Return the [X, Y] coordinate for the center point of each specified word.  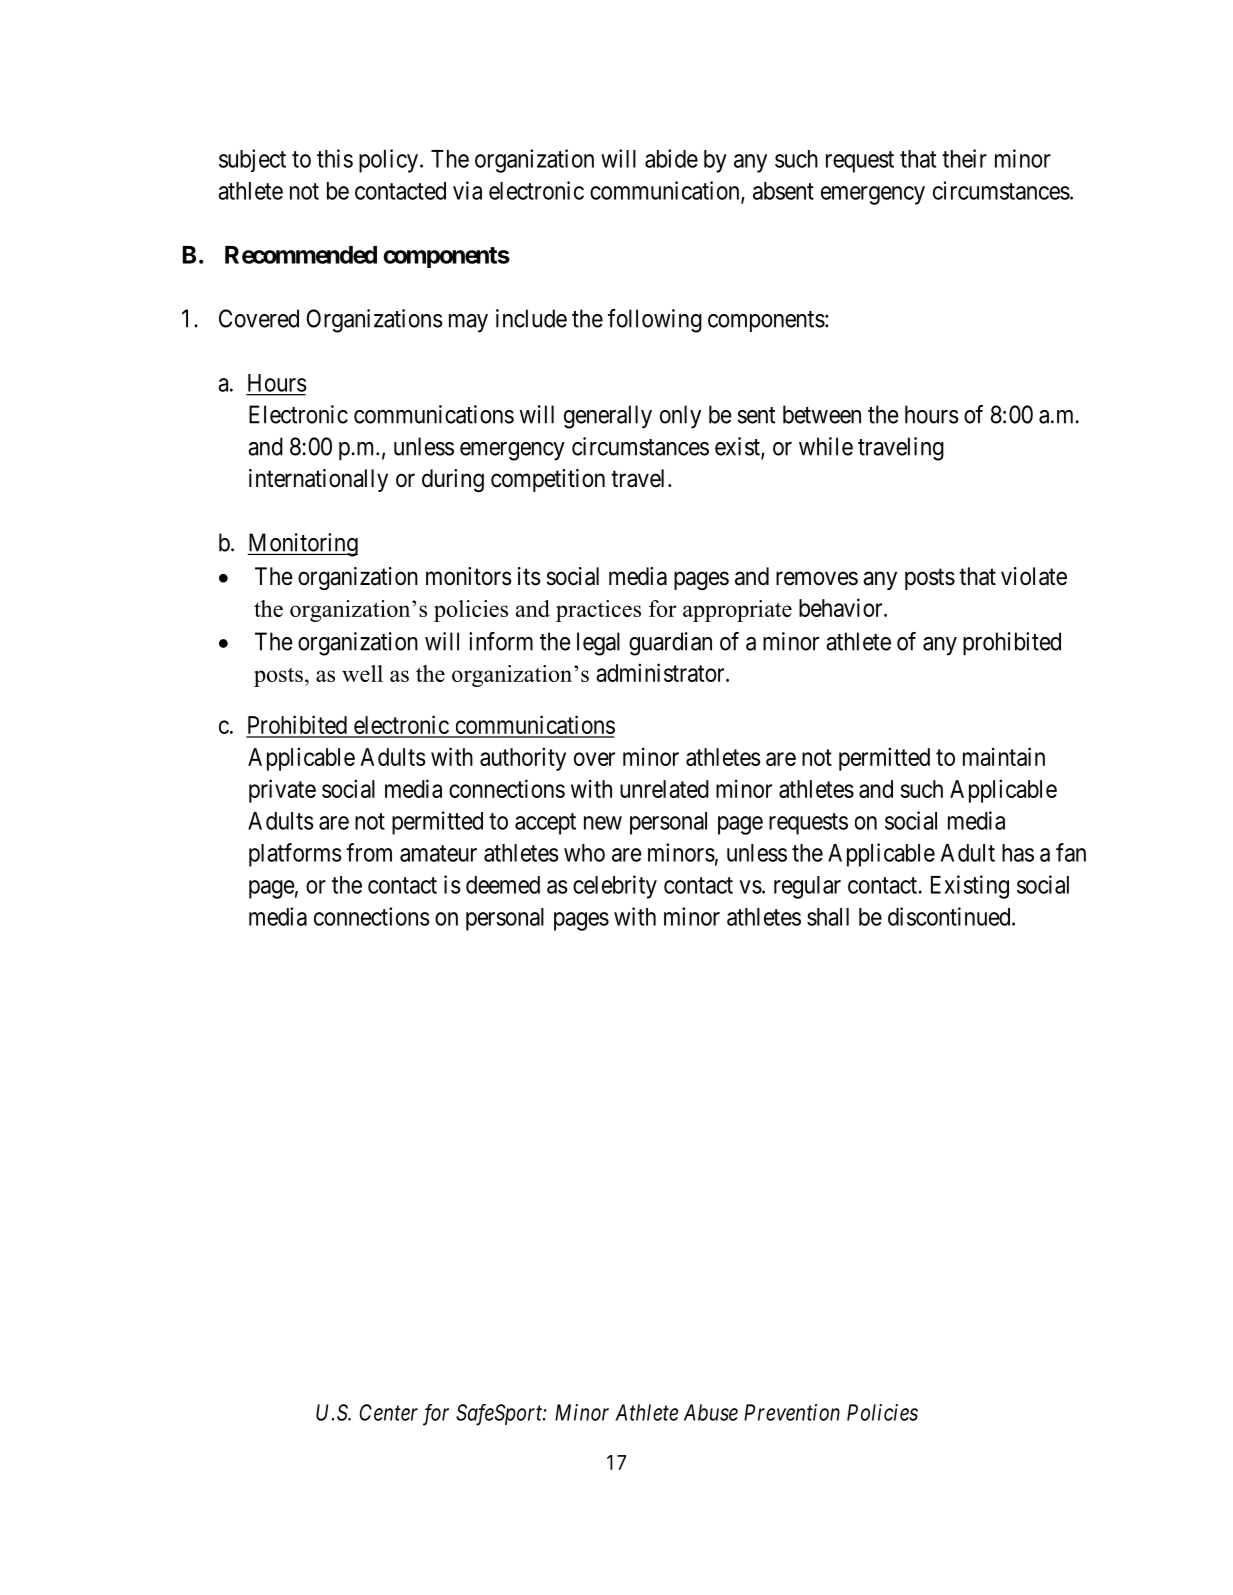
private [282, 791]
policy [388, 161]
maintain [1004, 756]
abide [671, 158]
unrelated [664, 789]
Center [388, 1412]
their [964, 158]
